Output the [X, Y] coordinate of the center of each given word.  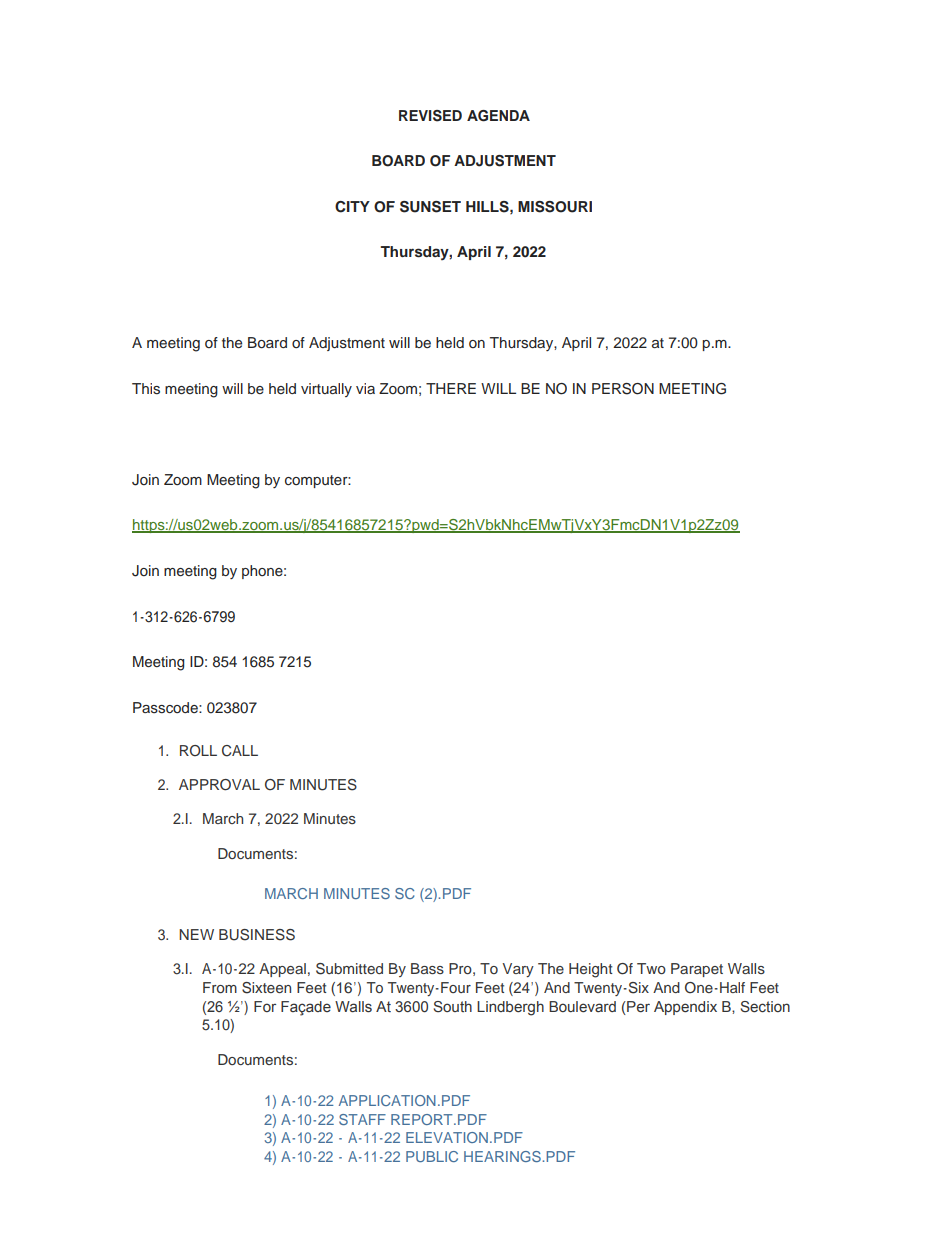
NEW [196, 934]
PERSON [623, 389]
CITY [352, 207]
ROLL [198, 751]
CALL [240, 751]
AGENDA [498, 116]
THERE [451, 388]
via [365, 388]
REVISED [430, 116]
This [146, 388]
